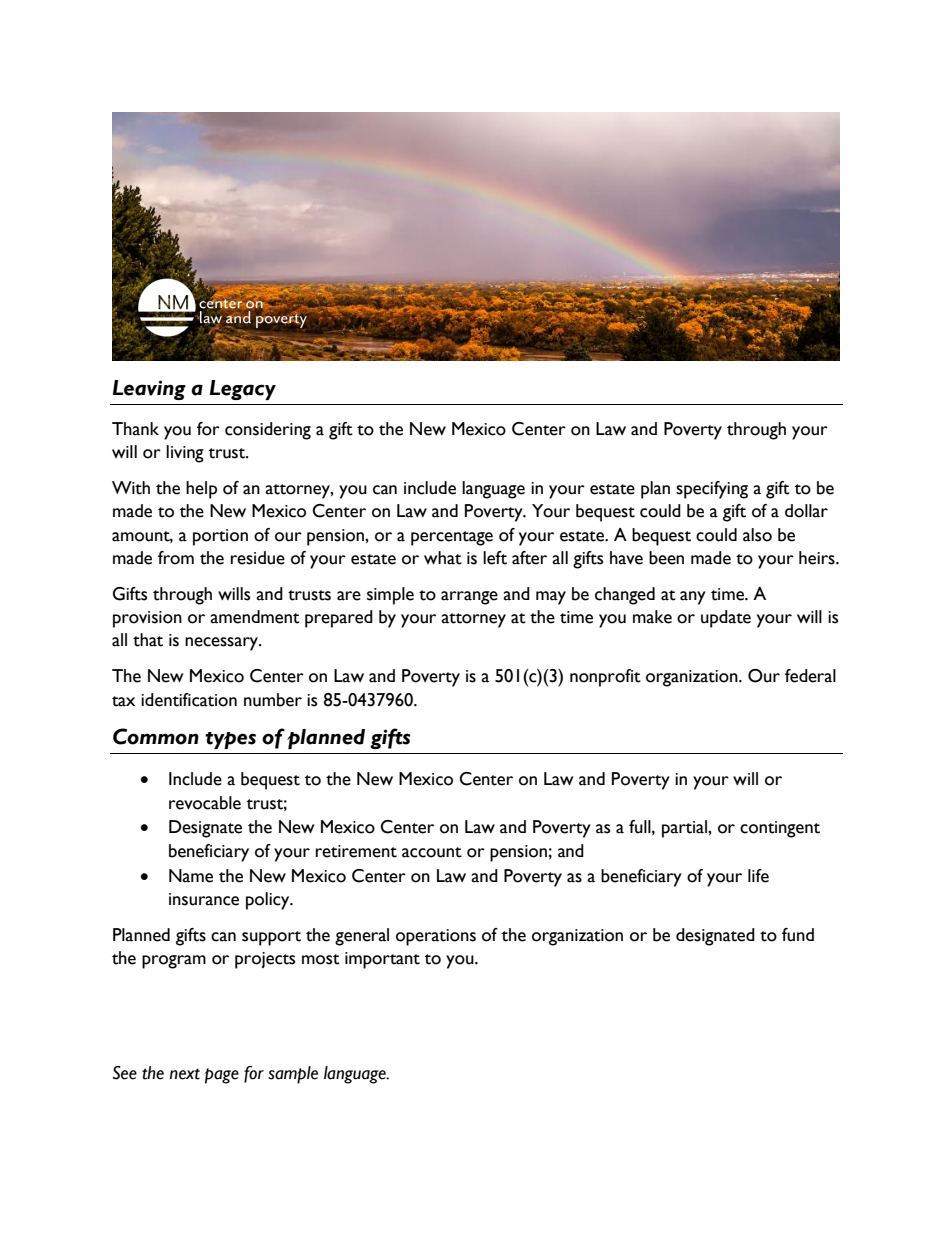  Describe the element at coordinates (268, 431) in the image. I see `considering` at that location.
